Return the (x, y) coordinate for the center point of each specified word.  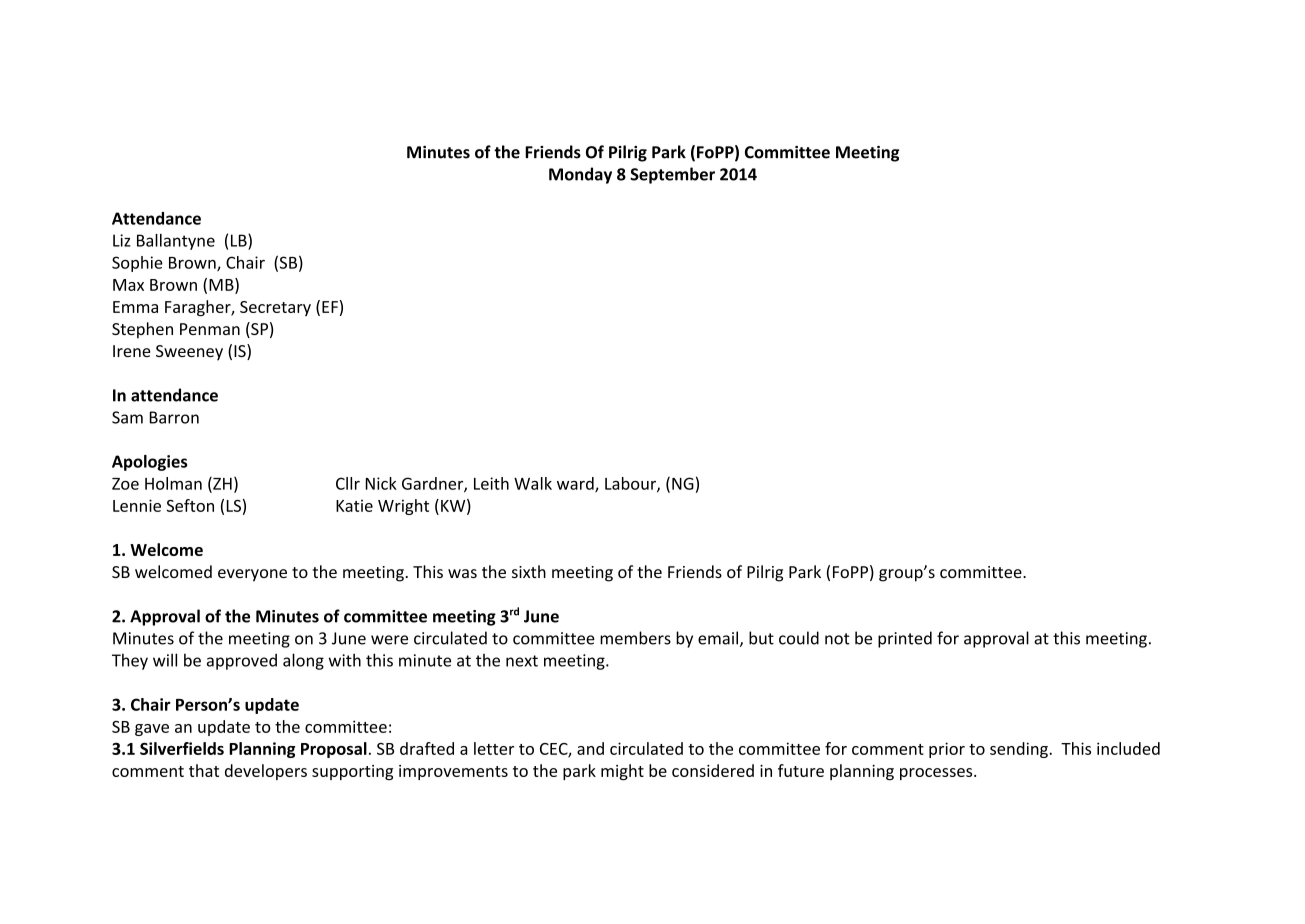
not (837, 639)
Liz (122, 240)
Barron (174, 417)
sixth (529, 571)
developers (266, 772)
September (672, 175)
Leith (491, 483)
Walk (533, 483)
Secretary (275, 308)
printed (905, 639)
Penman (210, 329)
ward (576, 484)
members (635, 638)
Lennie (137, 505)
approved (242, 662)
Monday (580, 175)
